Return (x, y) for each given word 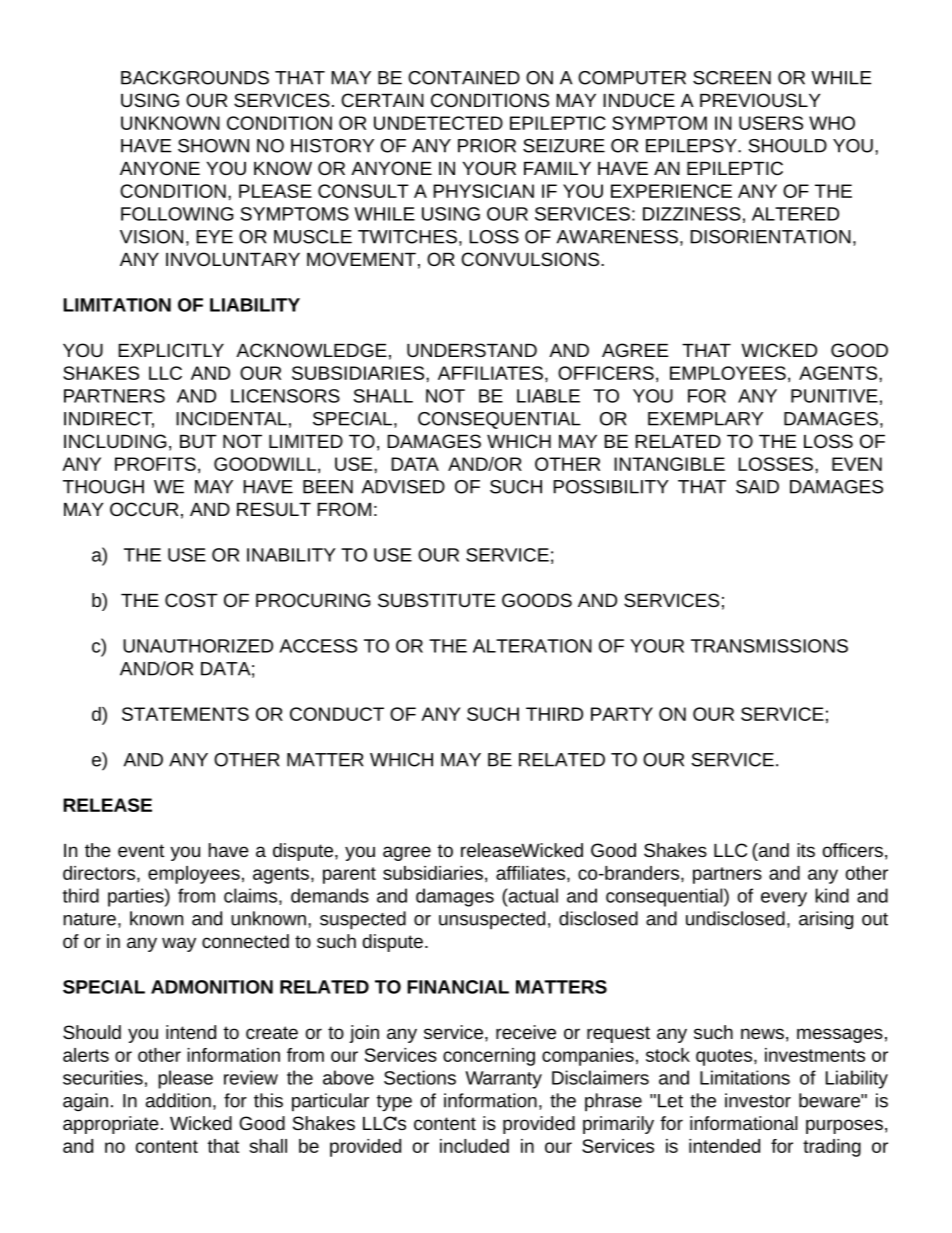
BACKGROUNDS (195, 78)
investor (758, 1100)
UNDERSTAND (472, 350)
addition (178, 1100)
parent (349, 875)
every (784, 899)
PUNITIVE (834, 396)
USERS (771, 123)
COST (191, 600)
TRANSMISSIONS (769, 646)
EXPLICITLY (171, 350)
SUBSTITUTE (436, 600)
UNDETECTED (438, 123)
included (474, 1146)
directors (100, 873)
